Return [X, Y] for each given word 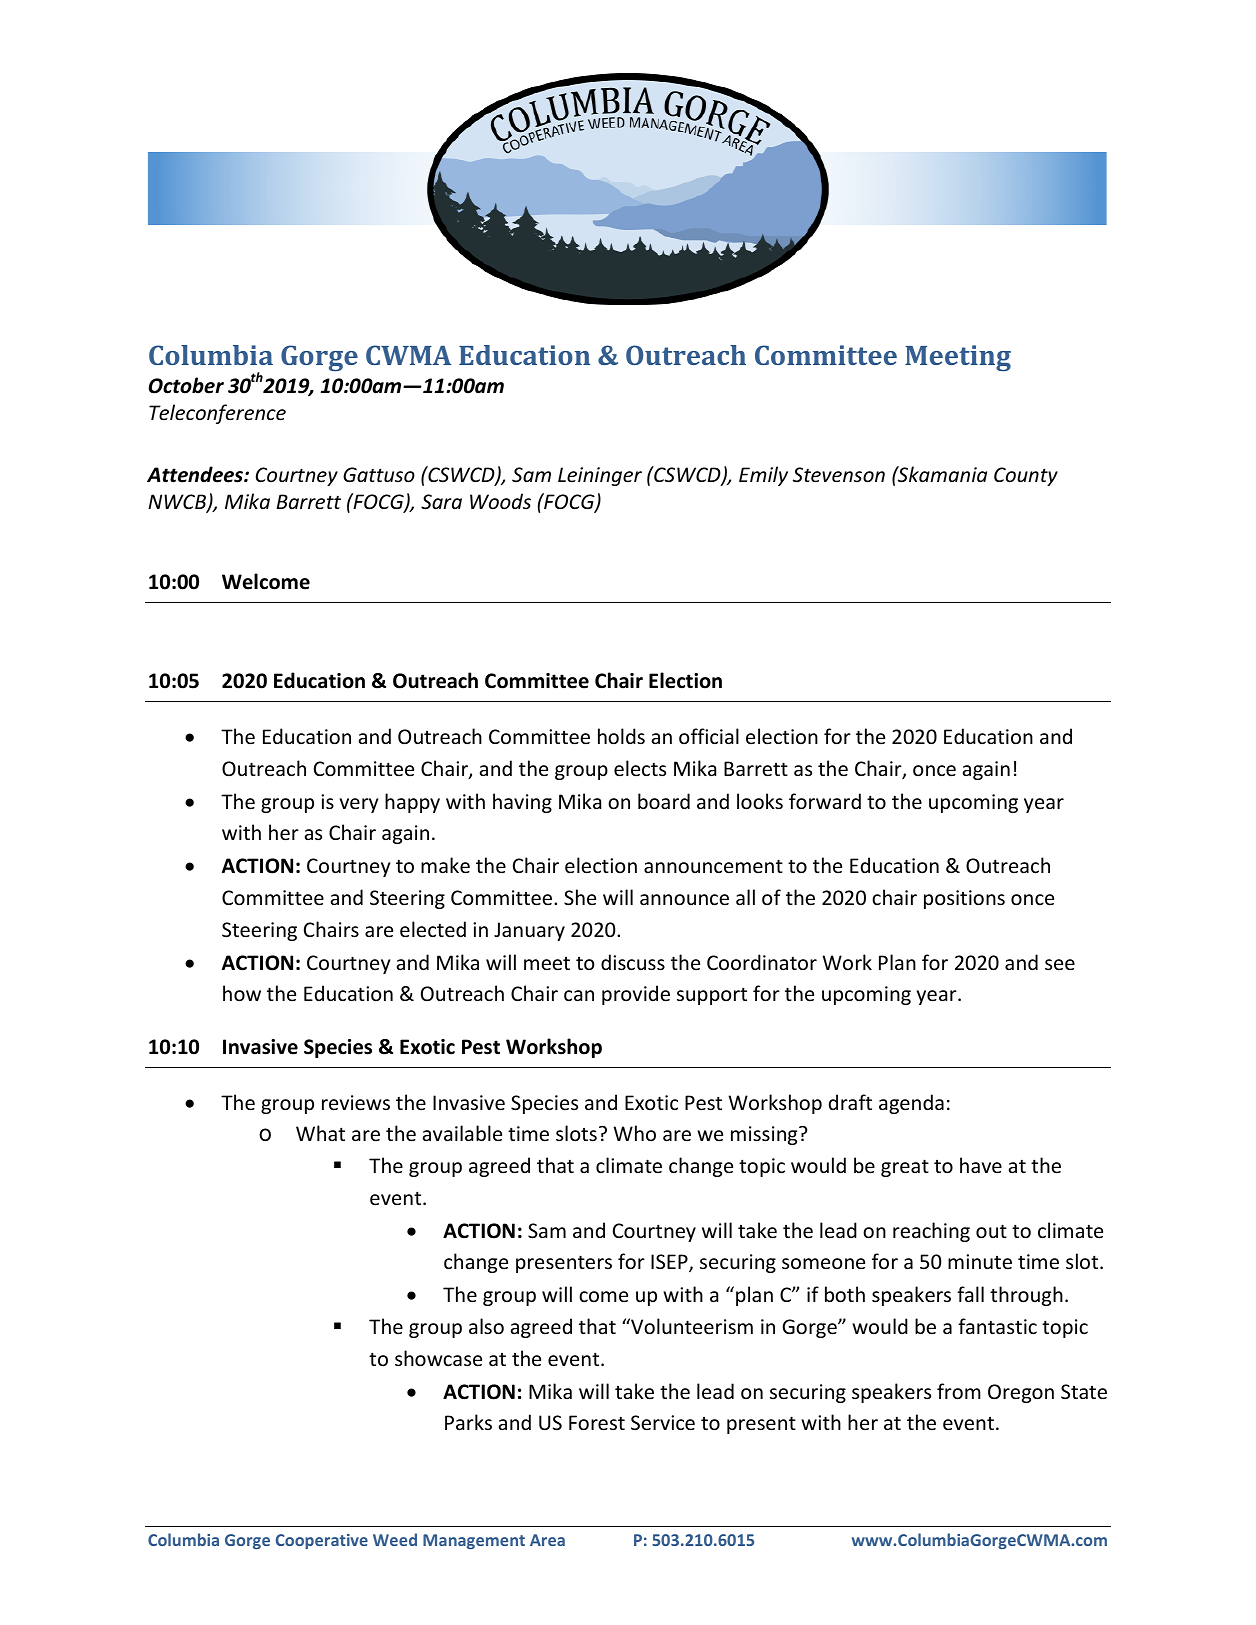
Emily [763, 476]
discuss [633, 962]
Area [547, 1540]
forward [825, 801]
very [359, 805]
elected [433, 929]
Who [634, 1133]
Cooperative [322, 1541]
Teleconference [217, 414]
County [1026, 476]
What [320, 1133]
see [1060, 965]
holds [621, 736]
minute [980, 1262]
